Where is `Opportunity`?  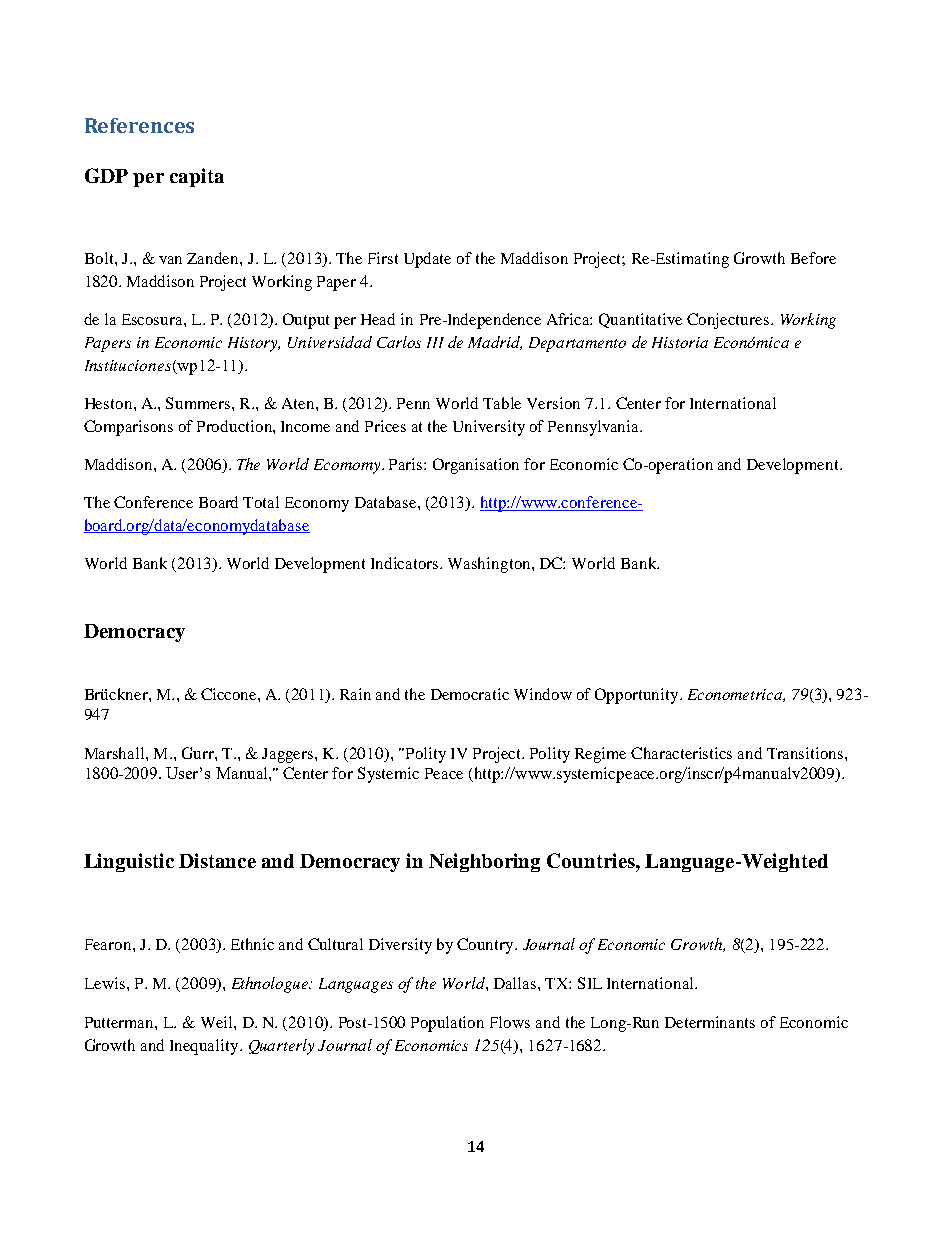
Opportunity is located at coordinates (638, 696).
